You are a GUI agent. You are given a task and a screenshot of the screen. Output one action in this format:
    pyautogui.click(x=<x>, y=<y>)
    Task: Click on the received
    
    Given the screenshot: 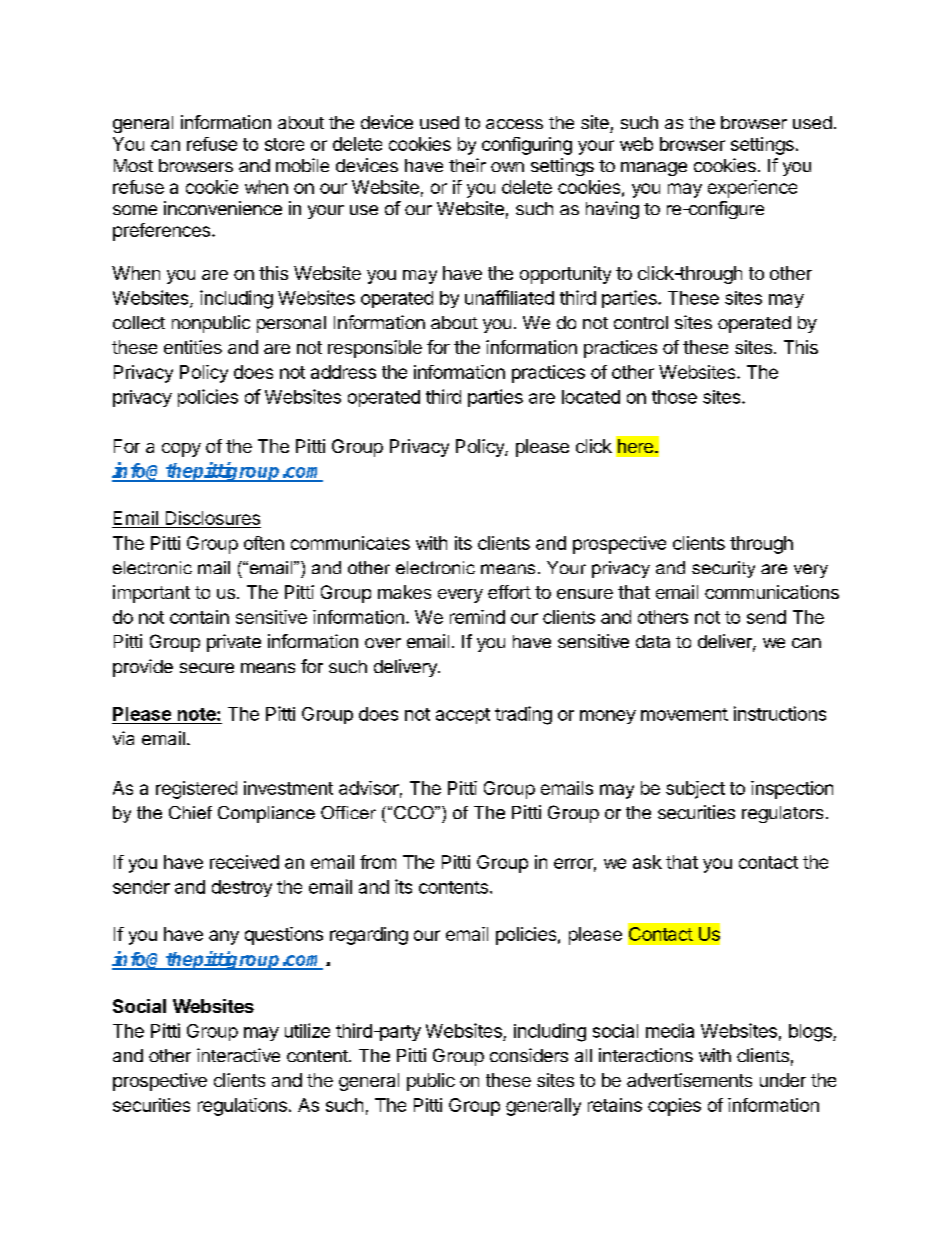 What is the action you would take?
    pyautogui.click(x=244, y=862)
